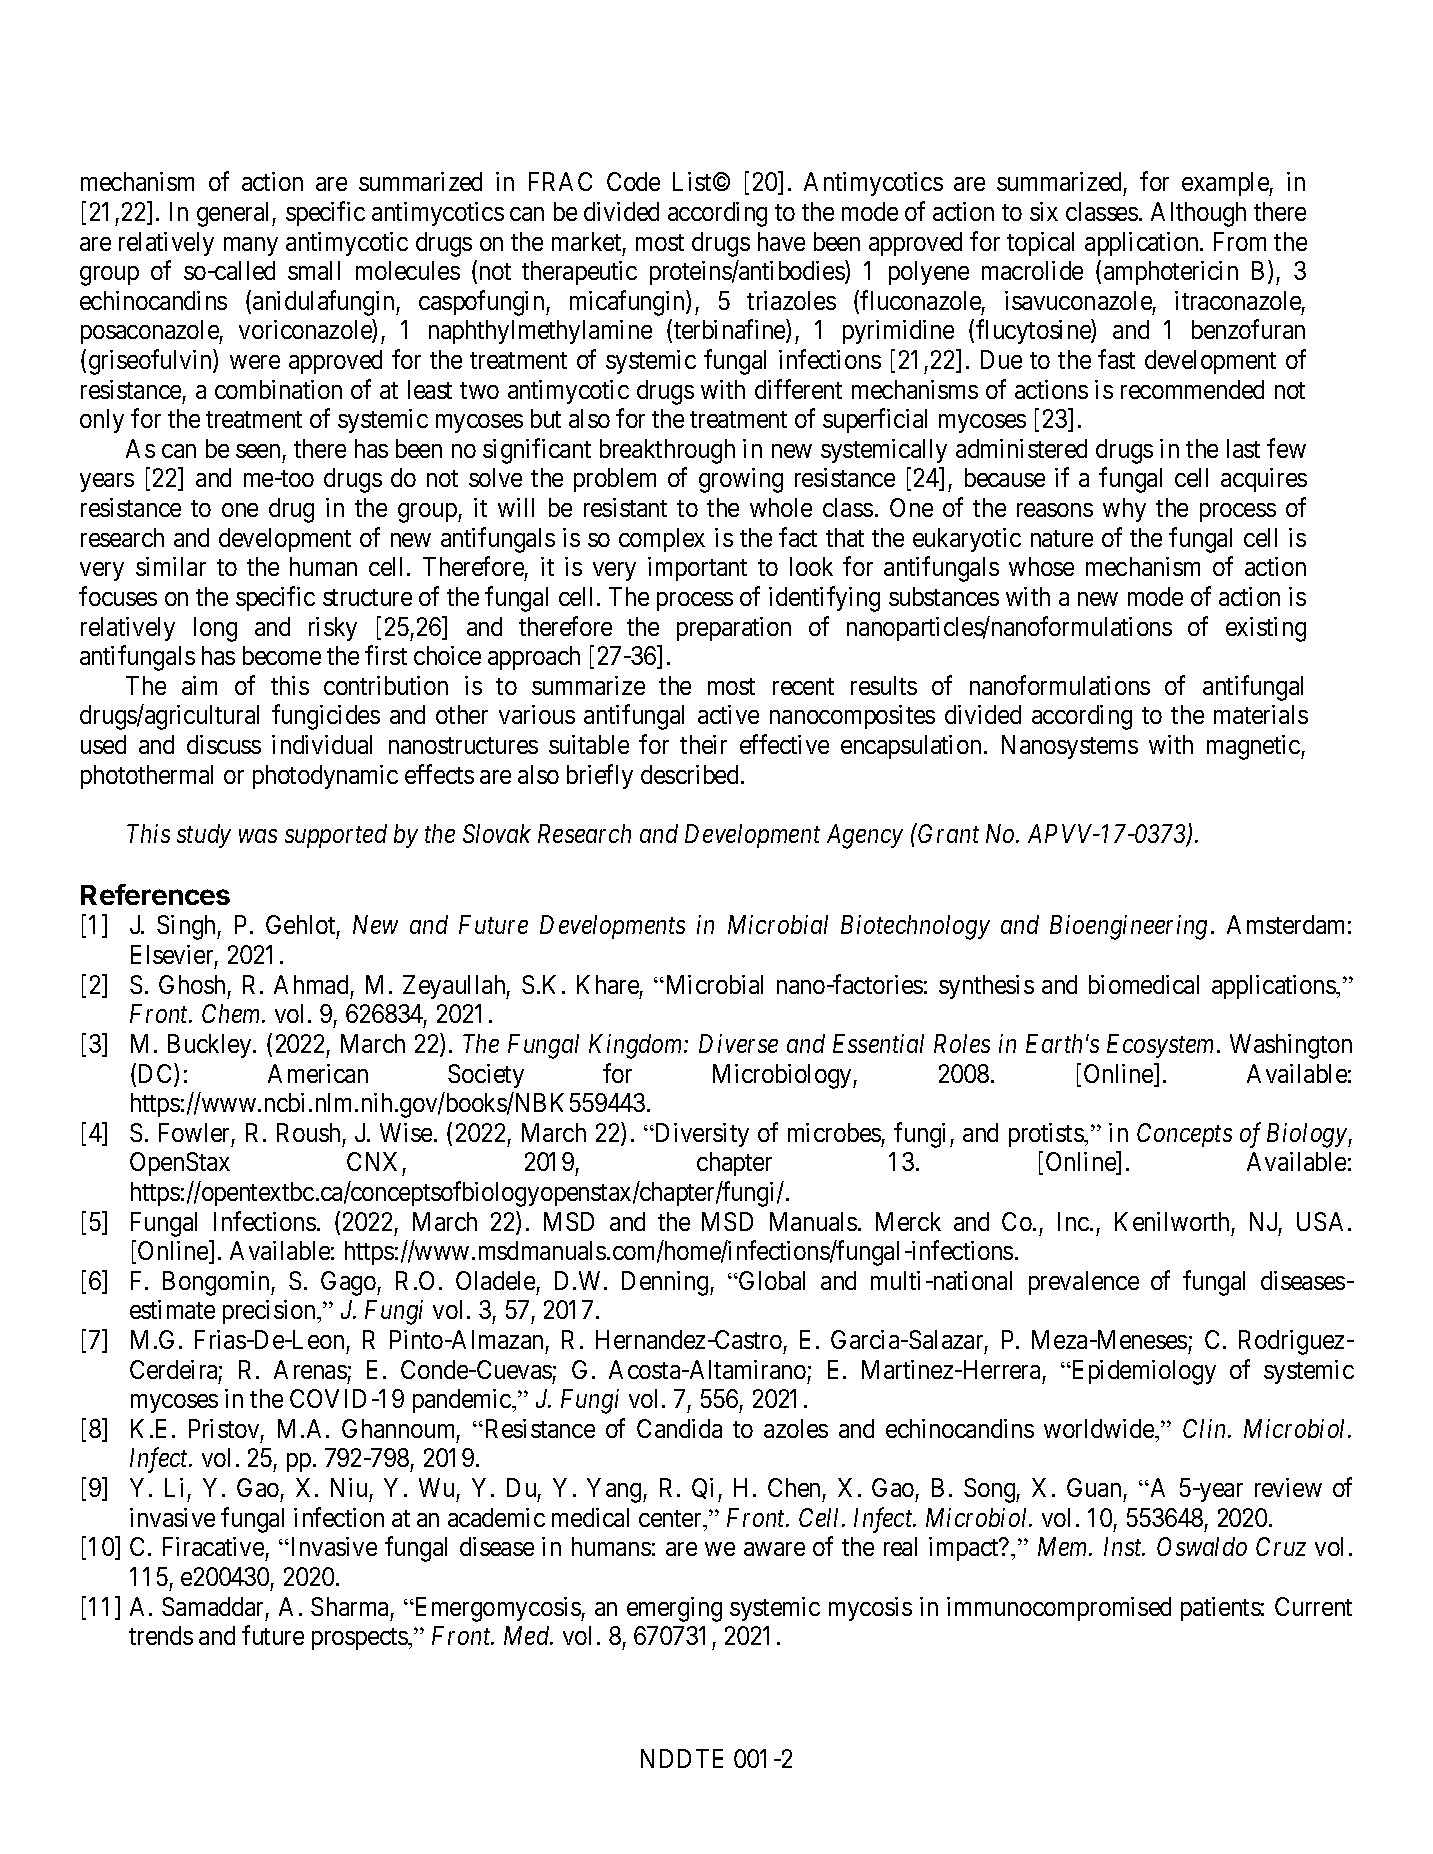  Describe the element at coordinates (155, 894) in the screenshot. I see `References` at that location.
